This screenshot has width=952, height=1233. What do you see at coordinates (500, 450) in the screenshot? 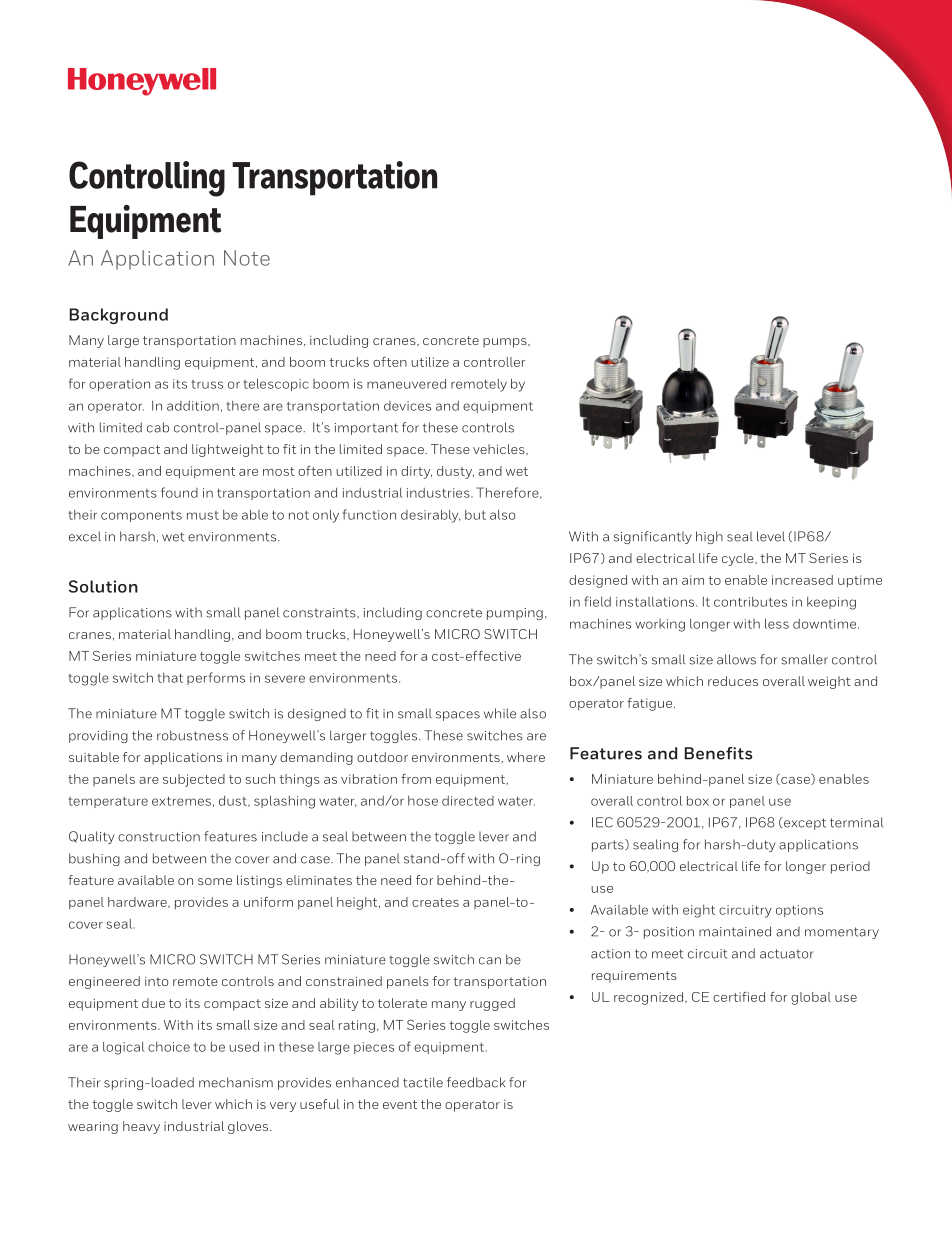
I see `vehicles` at bounding box center [500, 450].
